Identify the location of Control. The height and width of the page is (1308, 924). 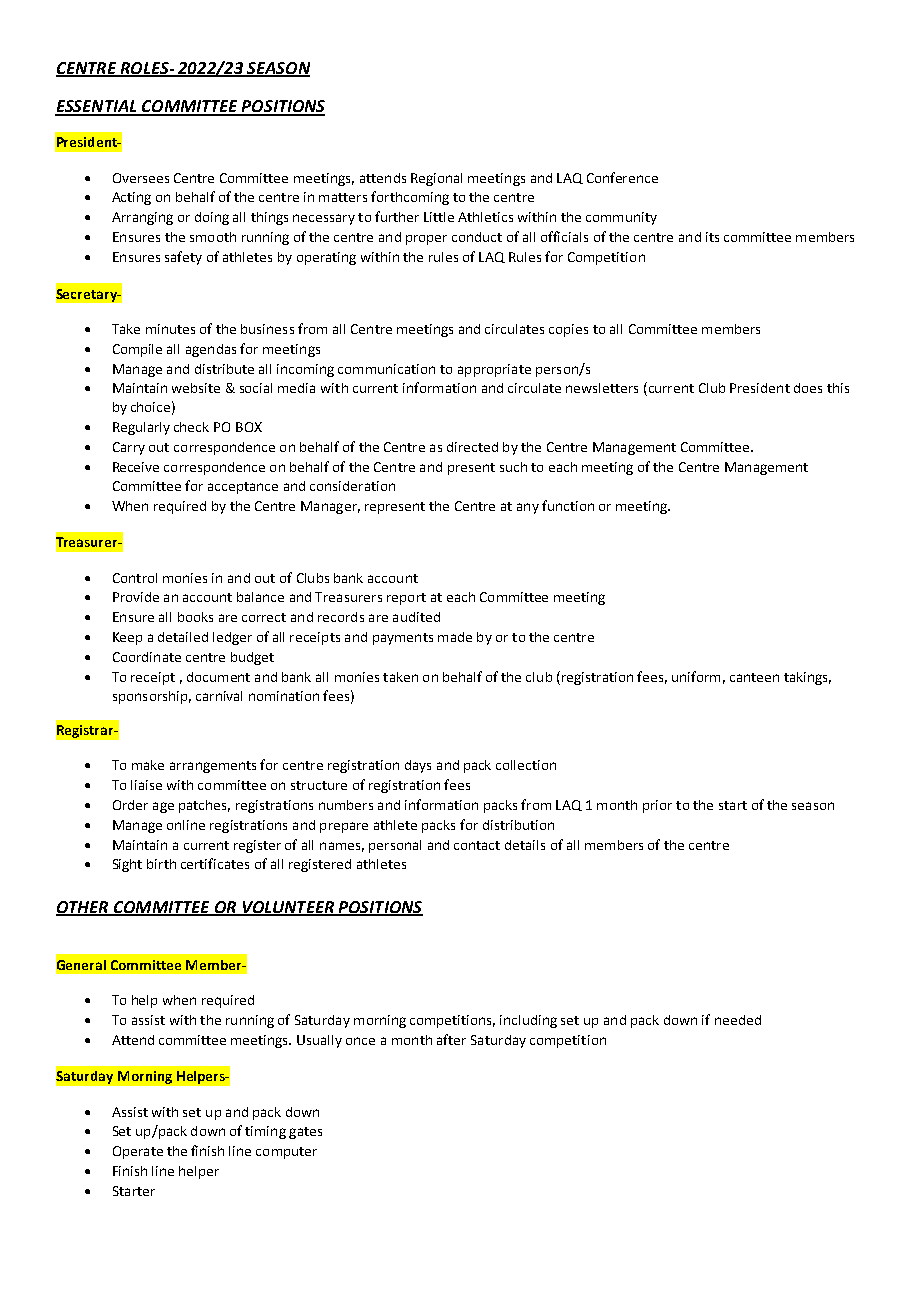
(135, 578).
